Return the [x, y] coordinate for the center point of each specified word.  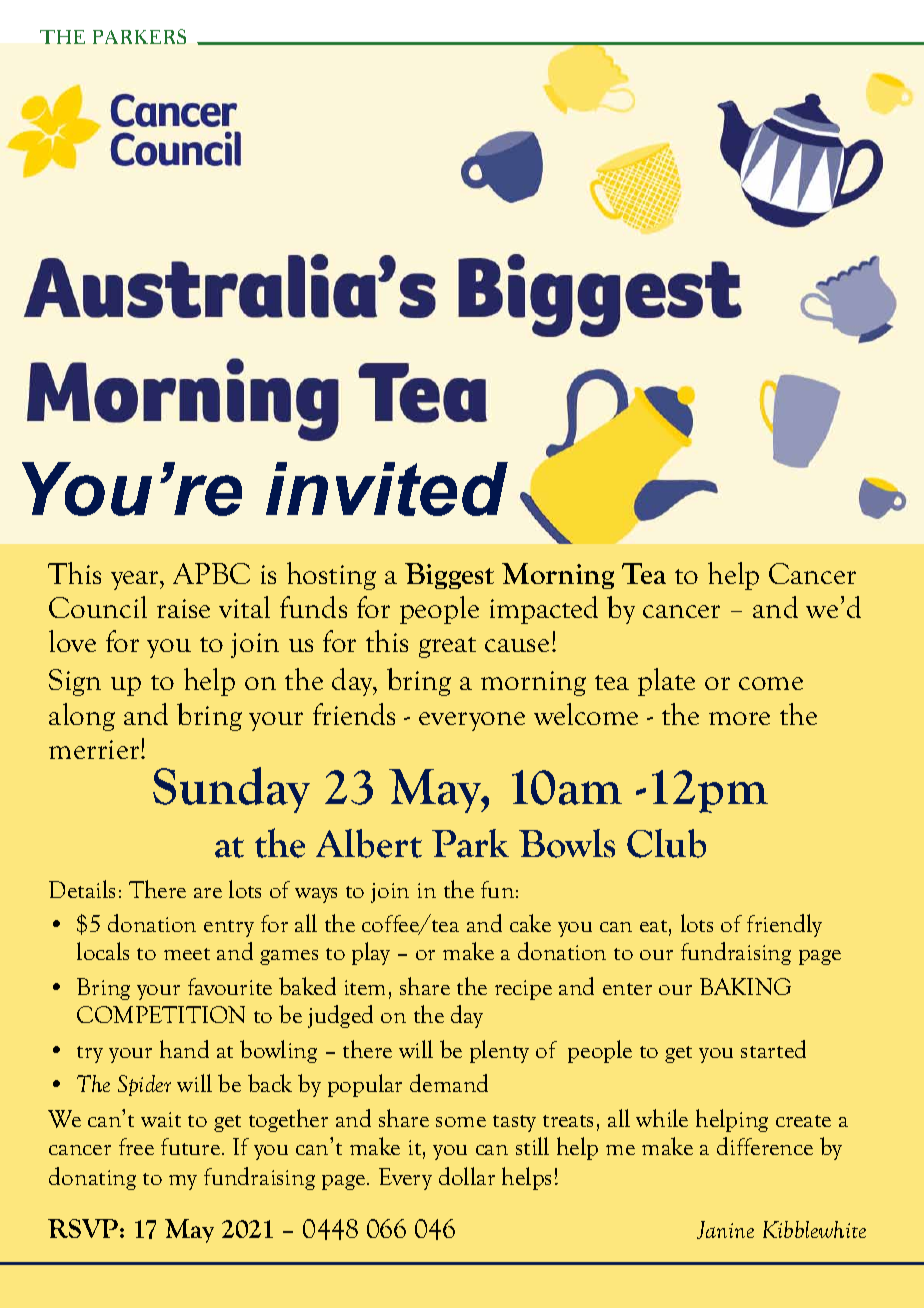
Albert [369, 843]
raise [183, 608]
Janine [725, 1230]
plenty [499, 1051]
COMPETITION [161, 1014]
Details [82, 889]
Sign [75, 682]
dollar [467, 1176]
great [447, 647]
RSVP [83, 1228]
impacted [544, 610]
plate [666, 682]
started [773, 1049]
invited [387, 489]
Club [666, 843]
